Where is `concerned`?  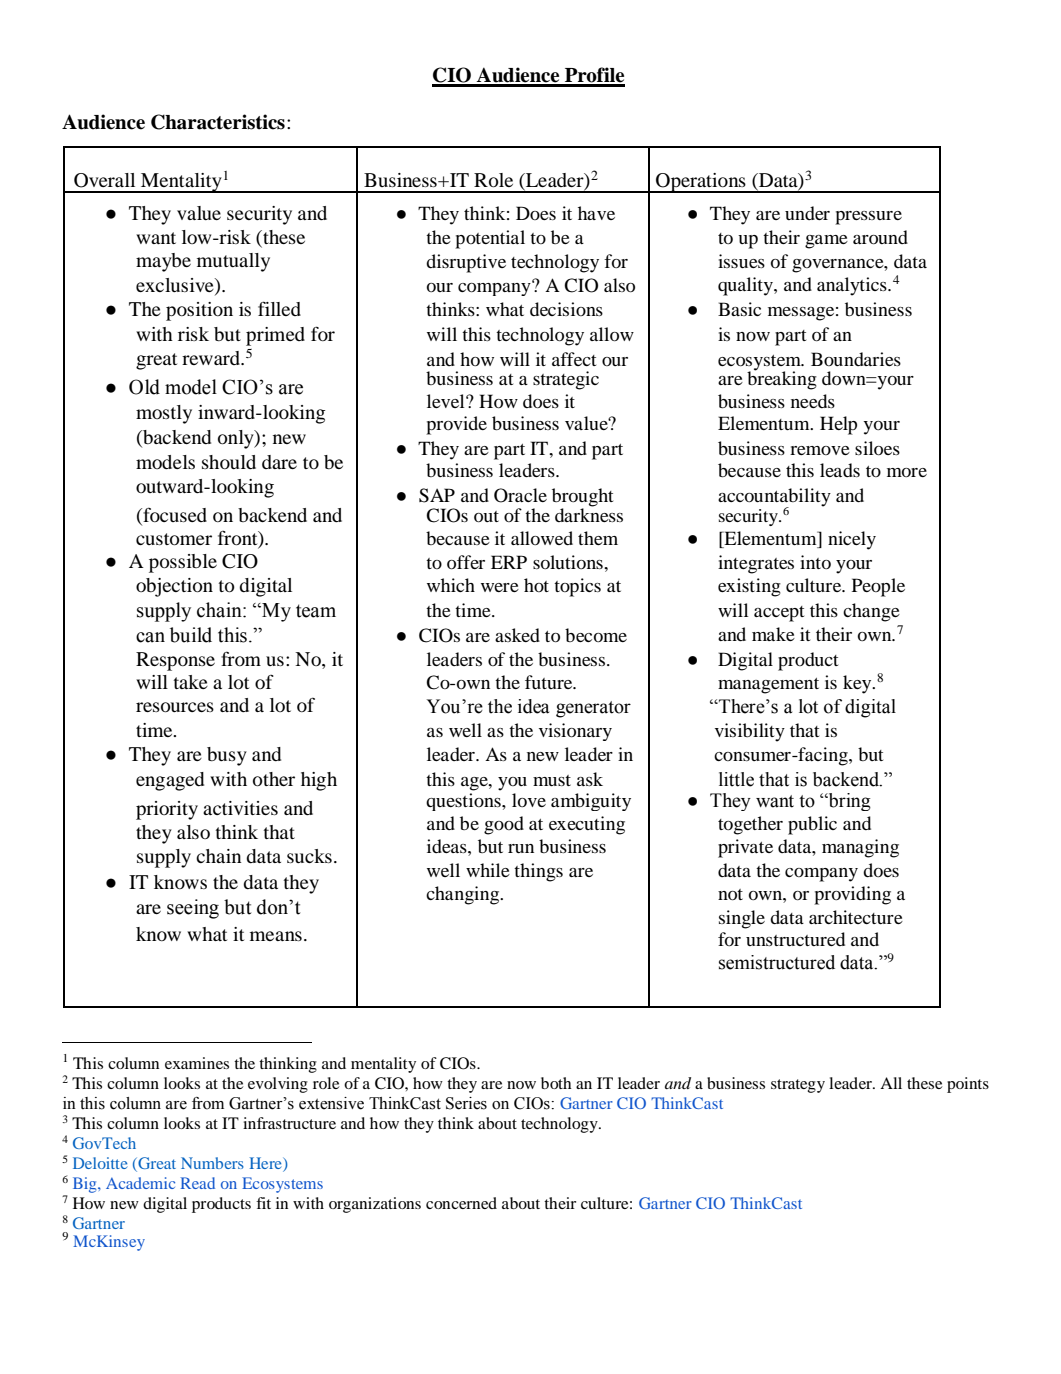 concerned is located at coordinates (461, 1203).
